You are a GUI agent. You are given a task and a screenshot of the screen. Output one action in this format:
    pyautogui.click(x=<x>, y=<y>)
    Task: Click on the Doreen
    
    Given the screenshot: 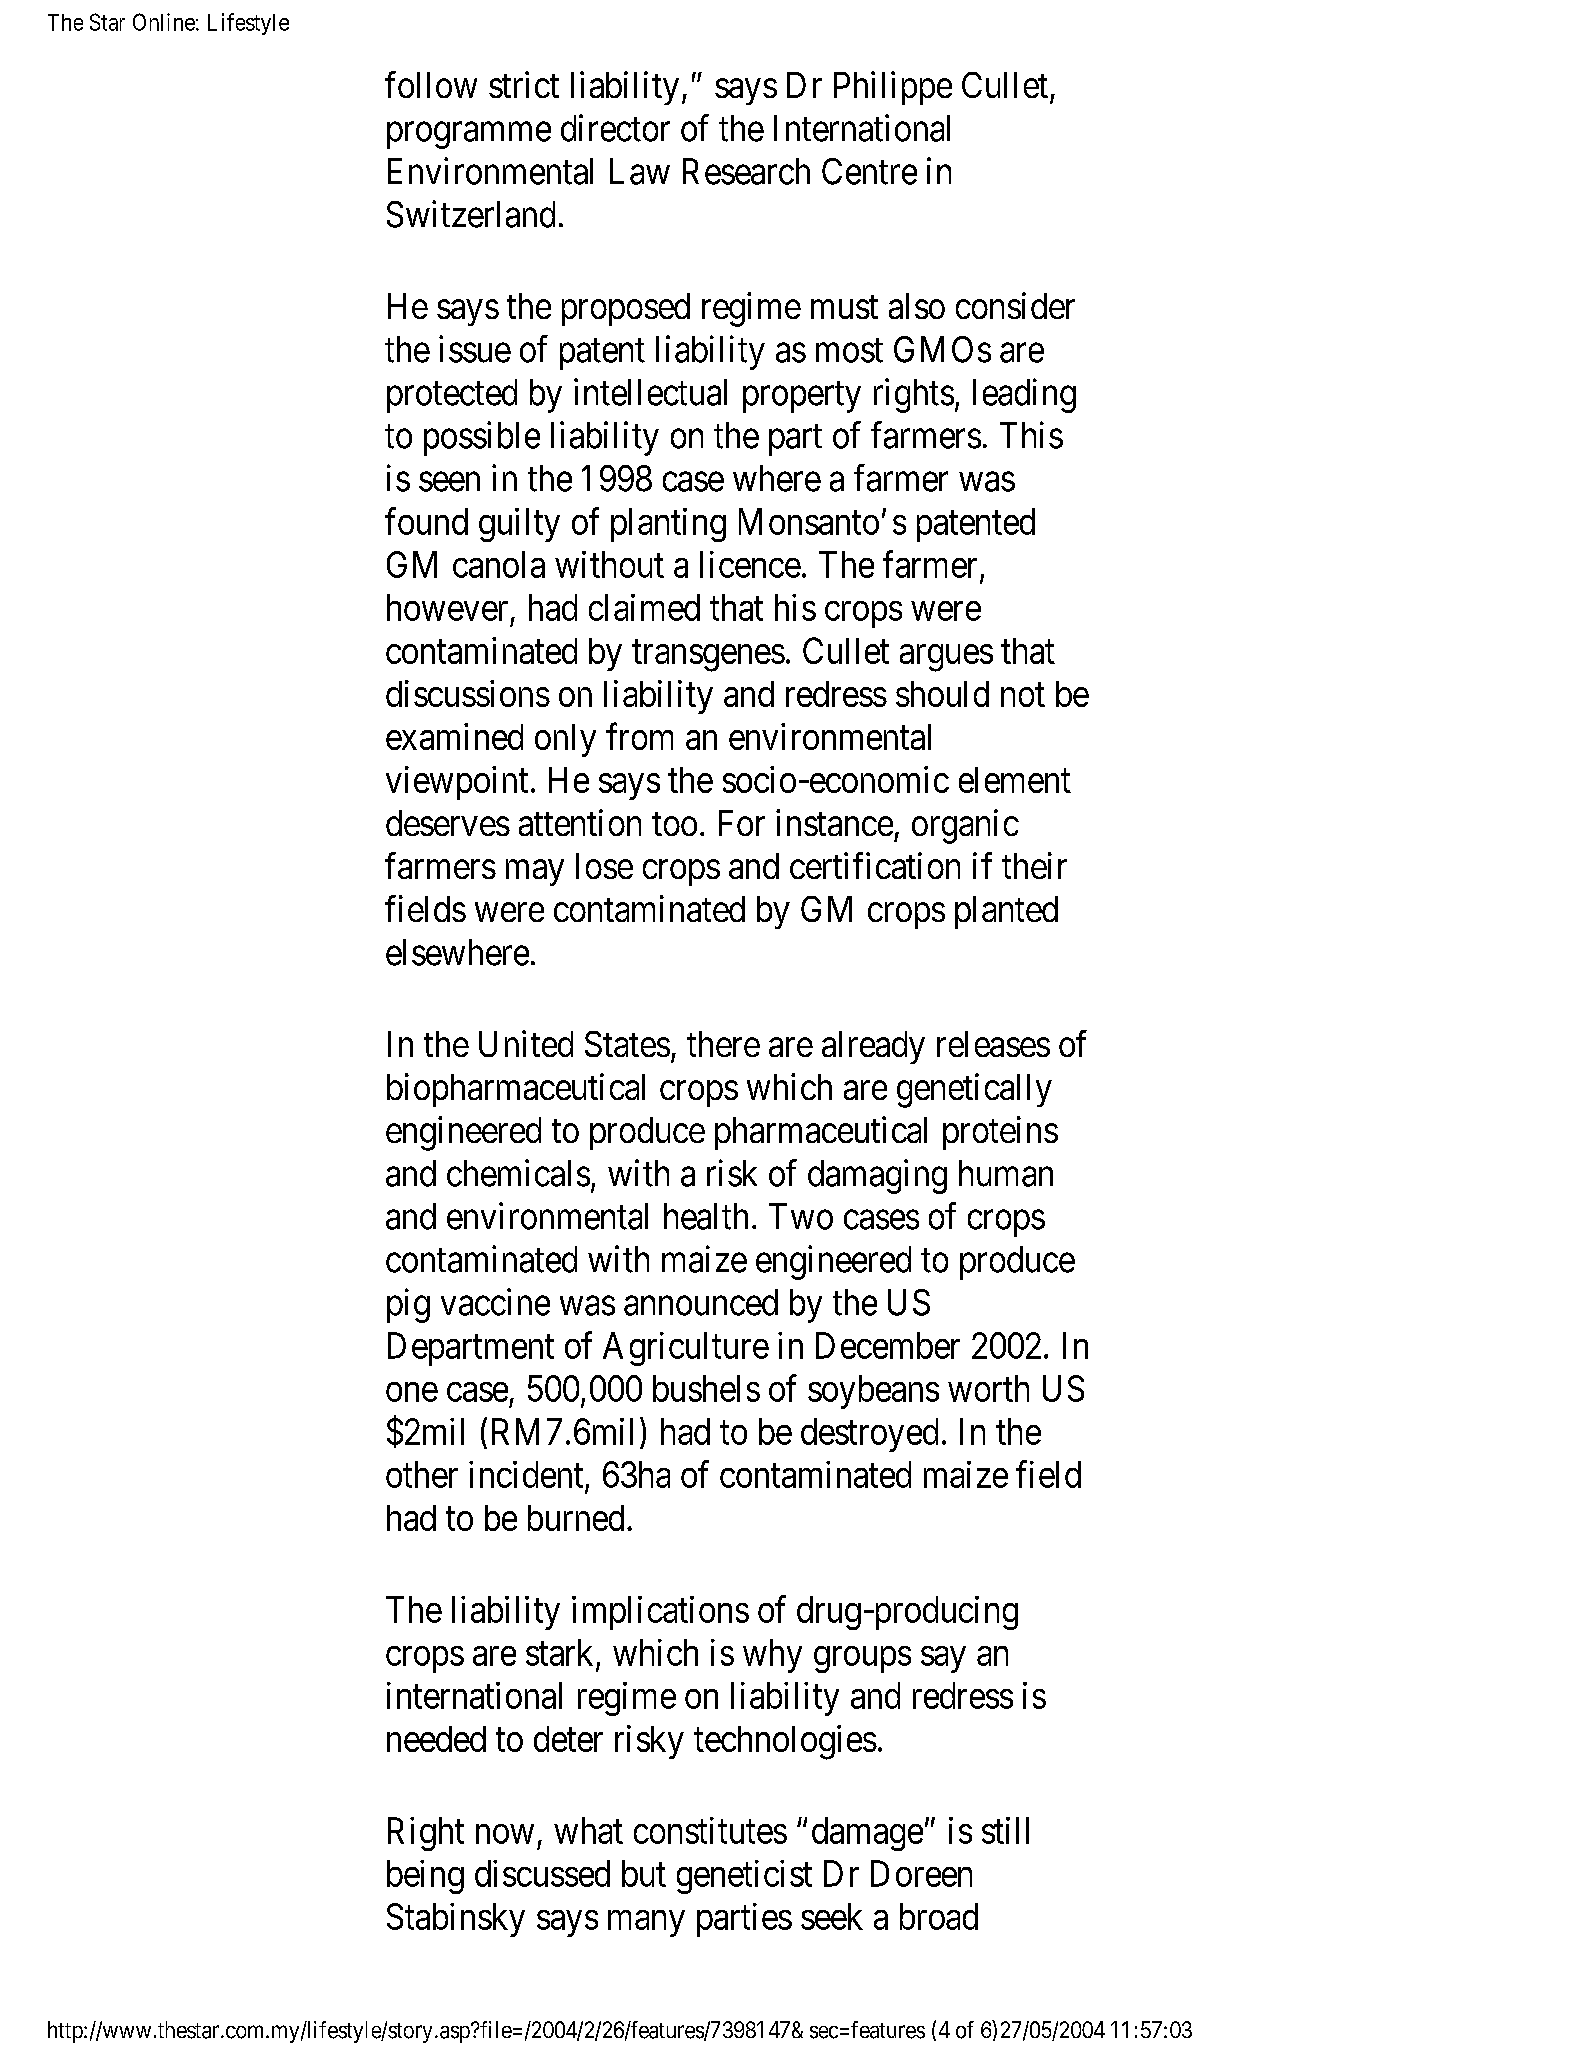 What is the action you would take?
    pyautogui.click(x=921, y=1873)
